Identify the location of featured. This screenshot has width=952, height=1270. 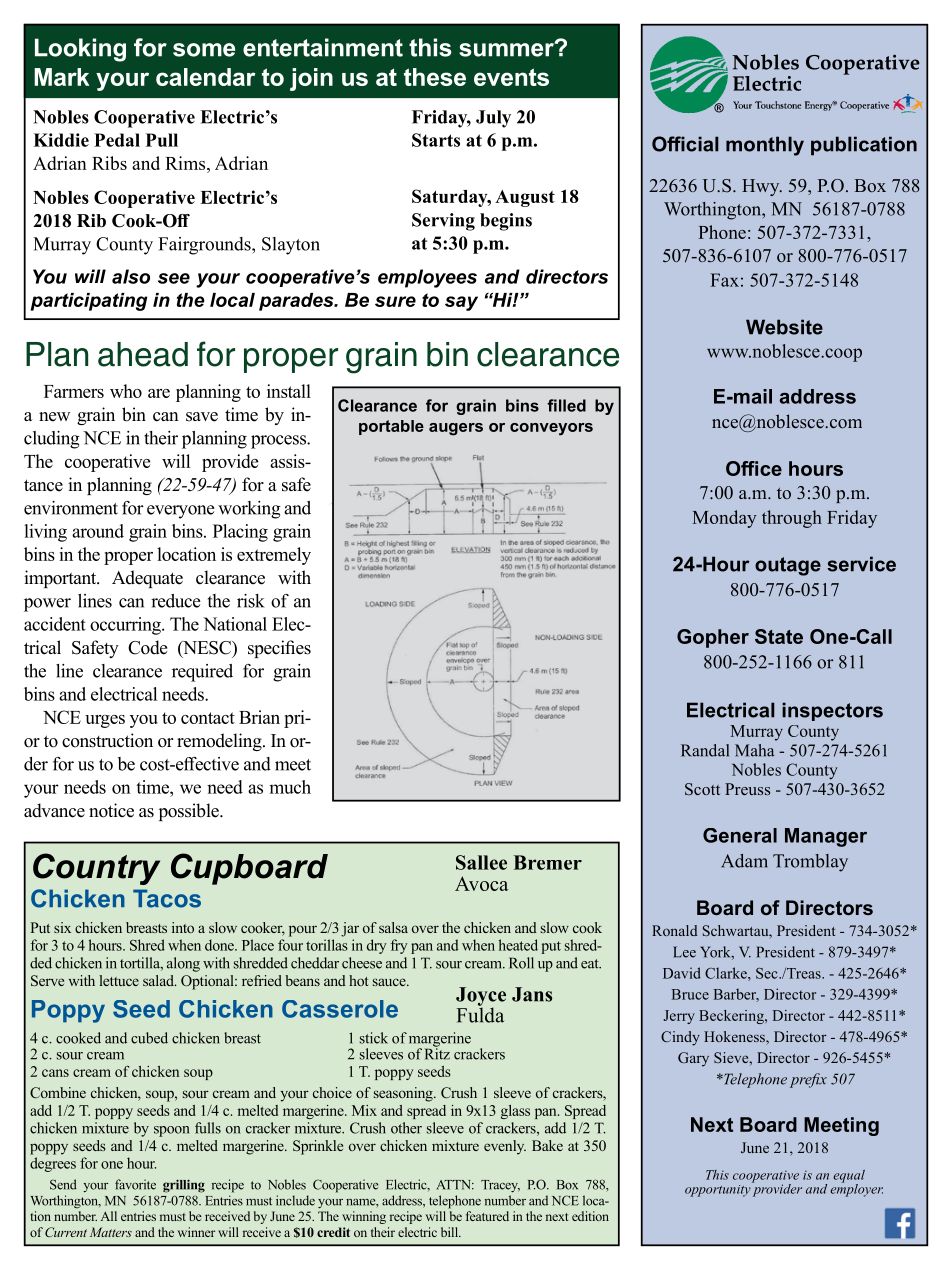
(487, 1216).
